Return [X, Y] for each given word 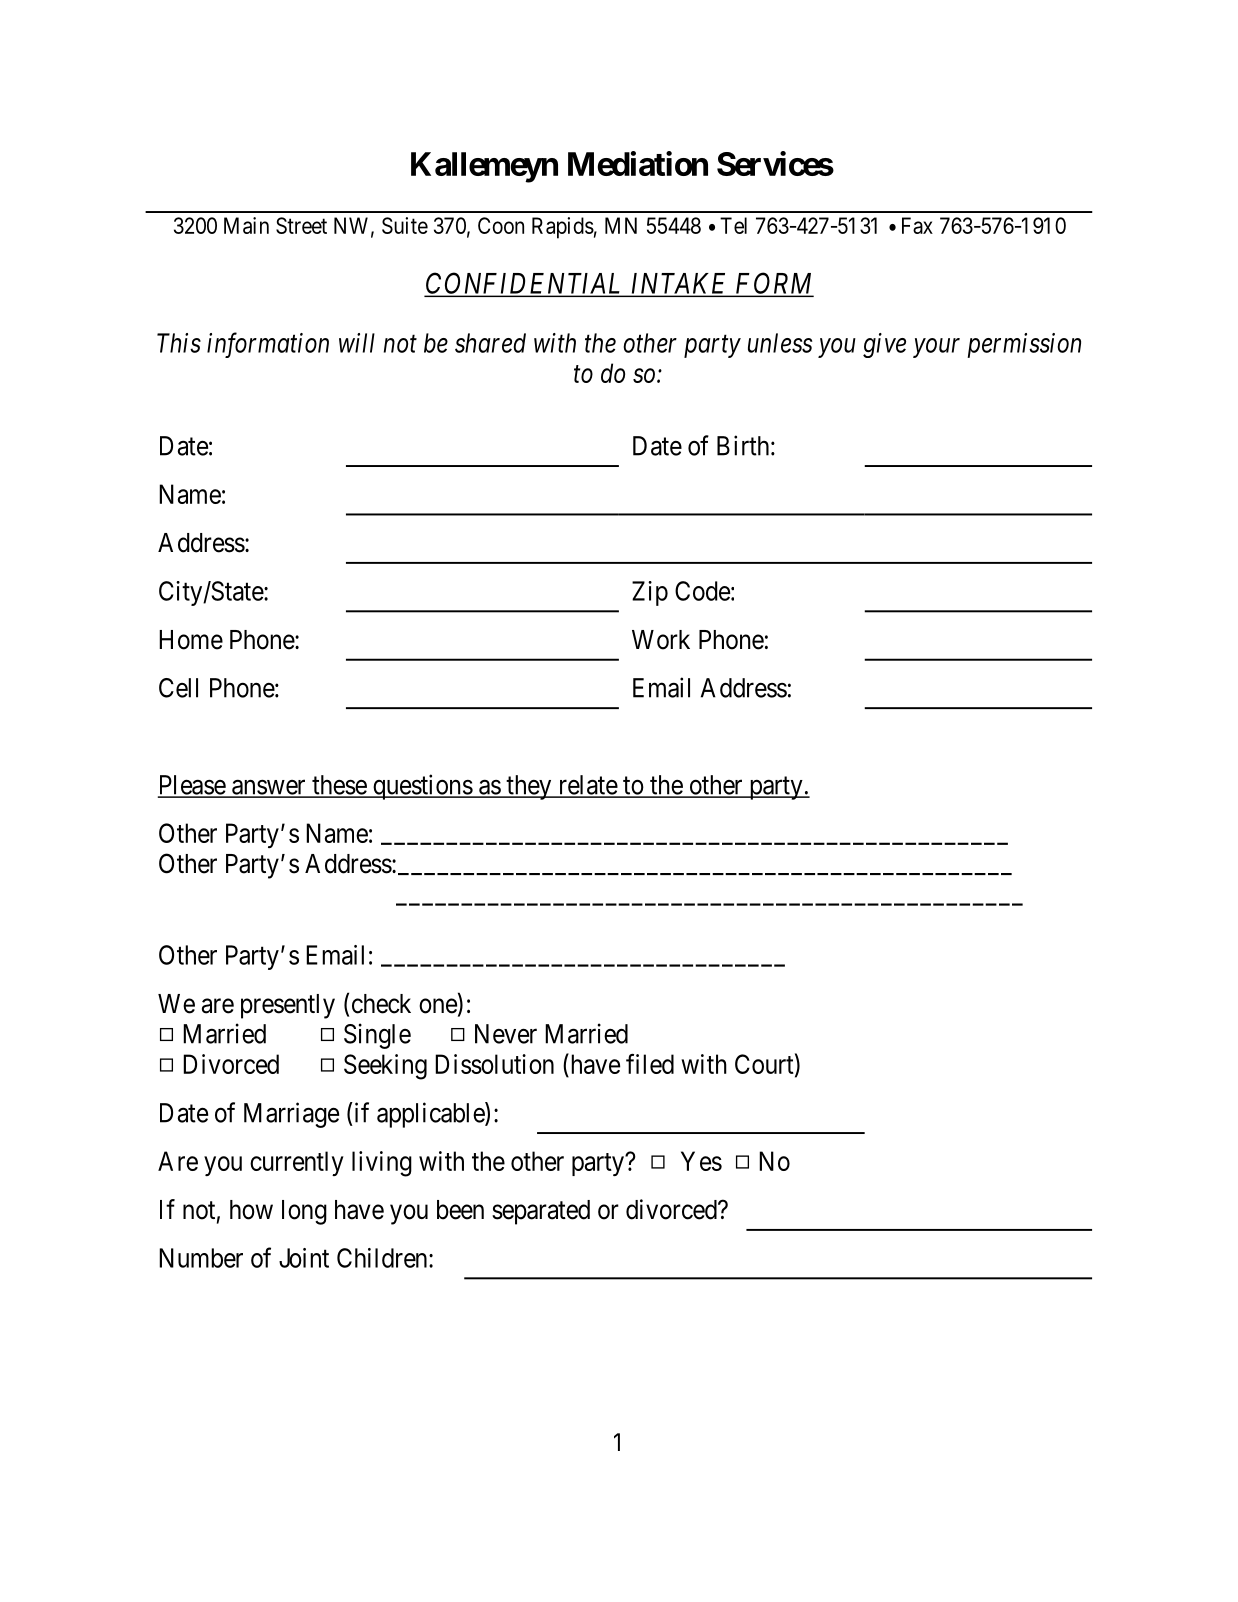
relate [587, 786]
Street [301, 225]
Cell [178, 688]
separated [541, 1212]
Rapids [563, 228]
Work [661, 640]
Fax [917, 225]
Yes [701, 1161]
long [304, 1212]
